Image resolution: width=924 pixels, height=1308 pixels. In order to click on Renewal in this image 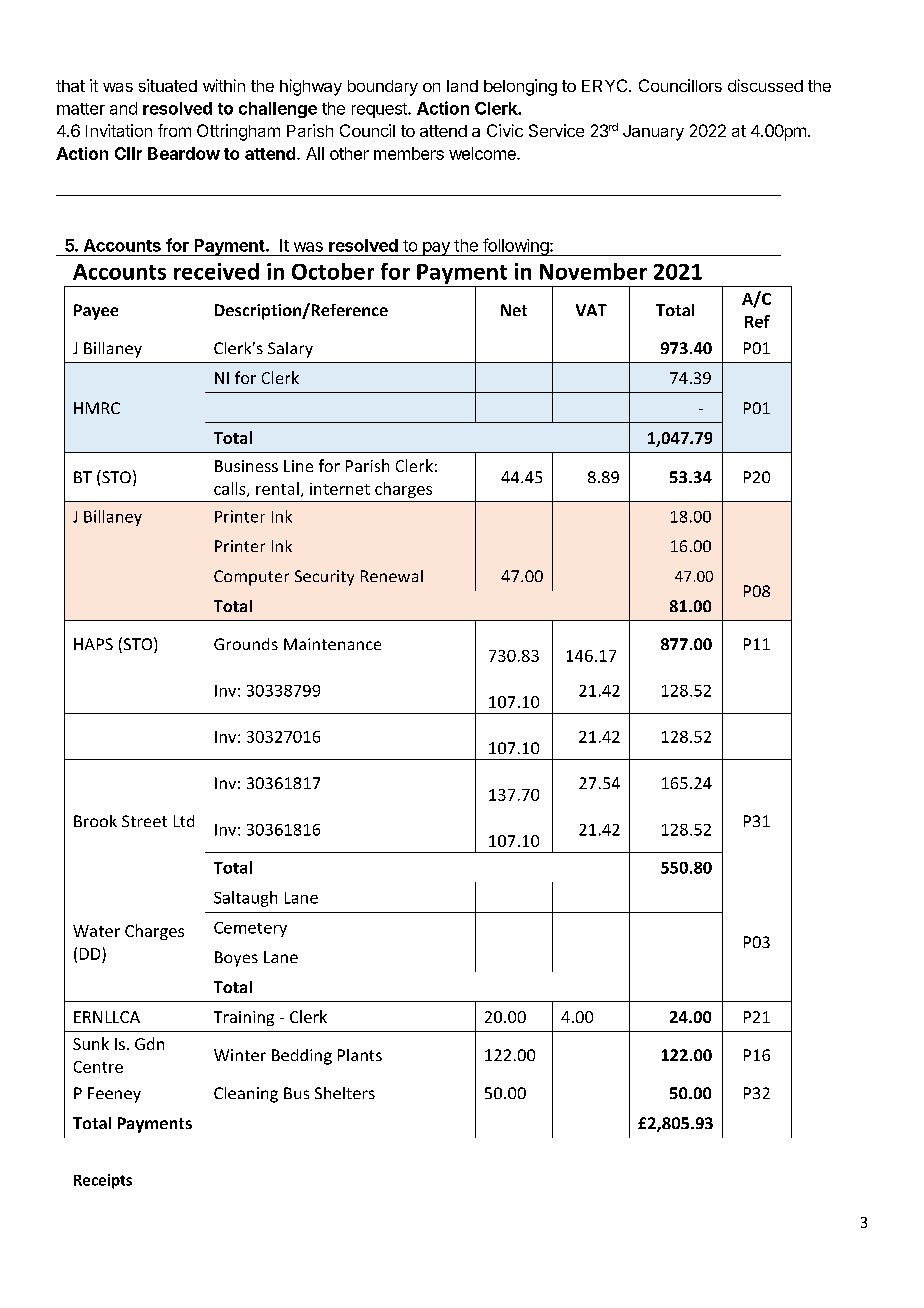, I will do `click(392, 576)`.
